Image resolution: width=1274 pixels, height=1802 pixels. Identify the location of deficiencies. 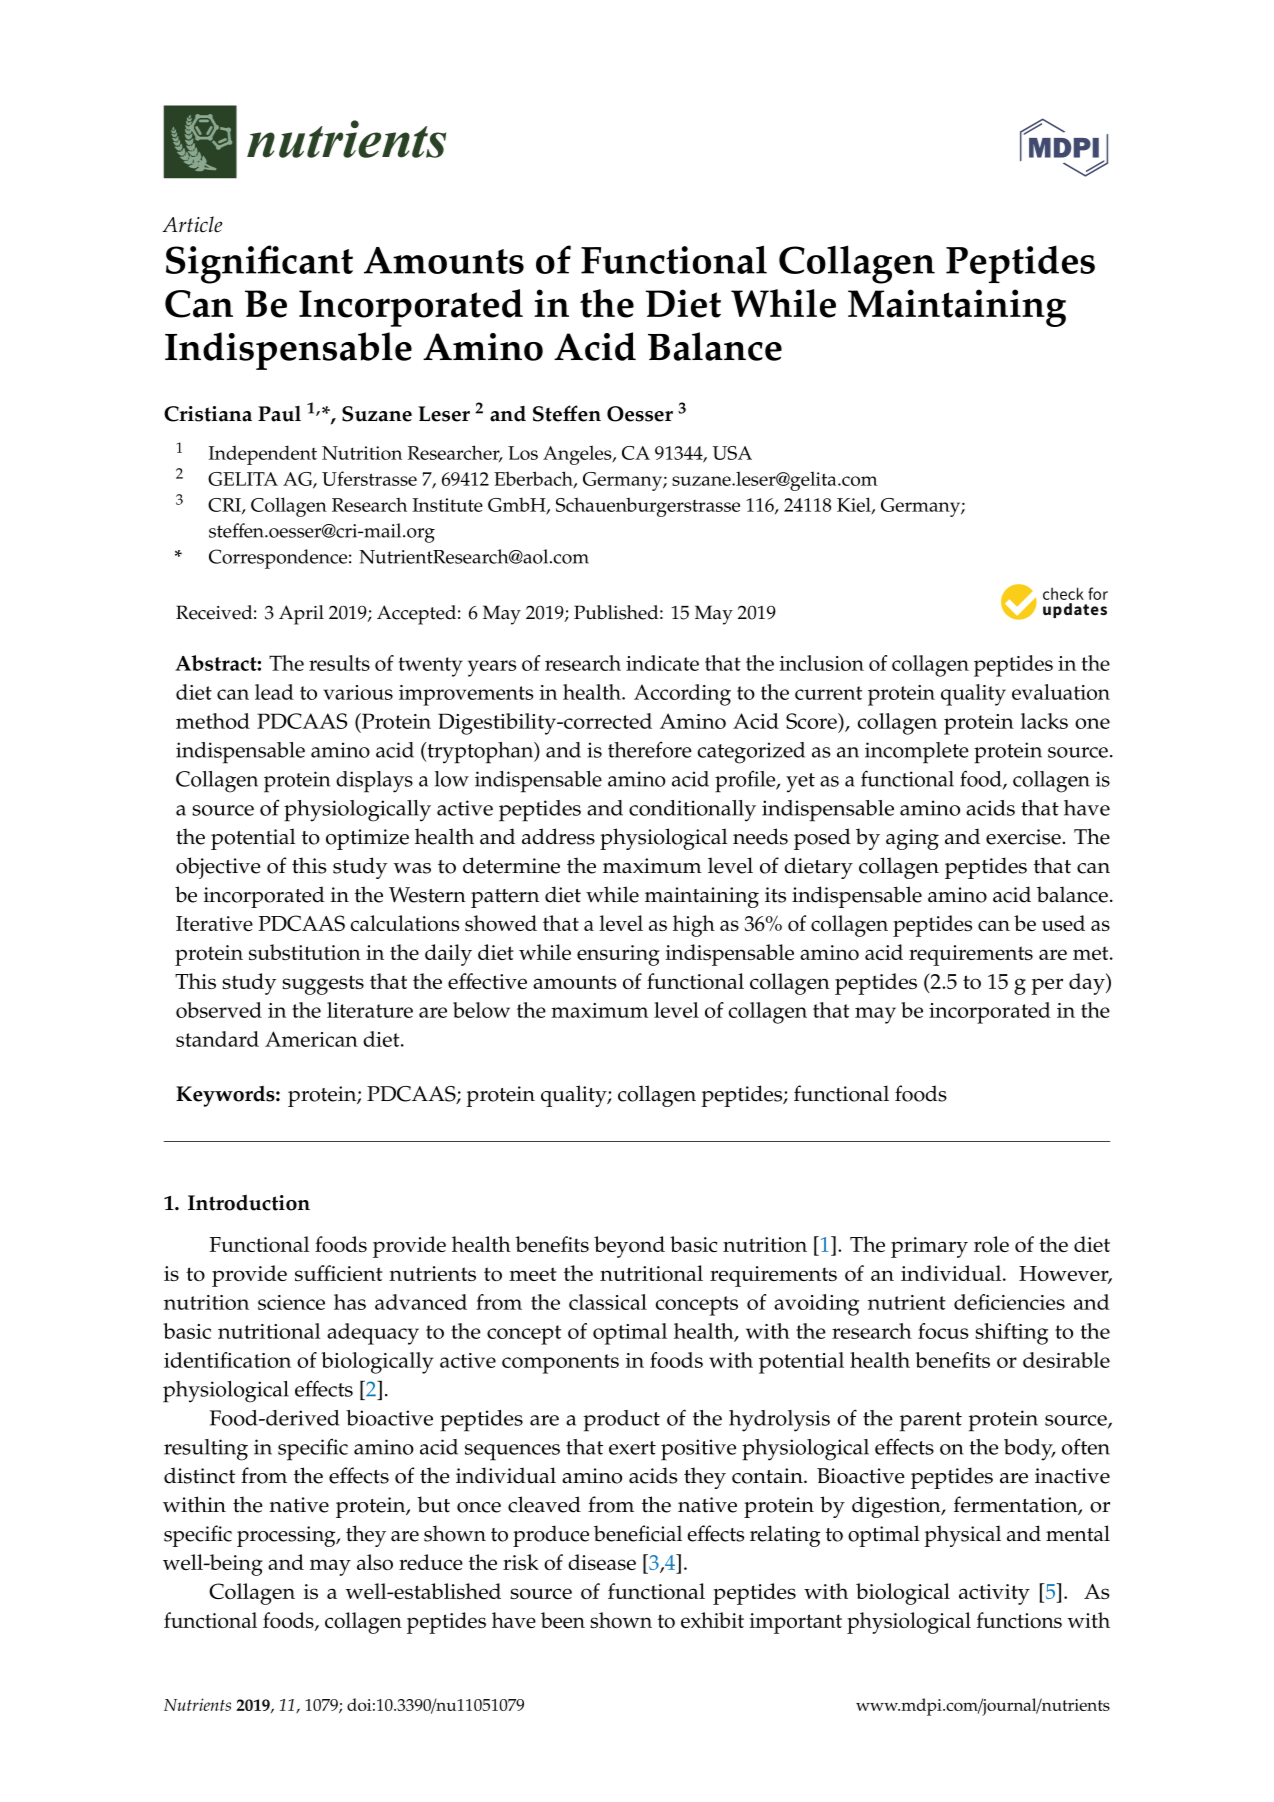
(1009, 1302).
